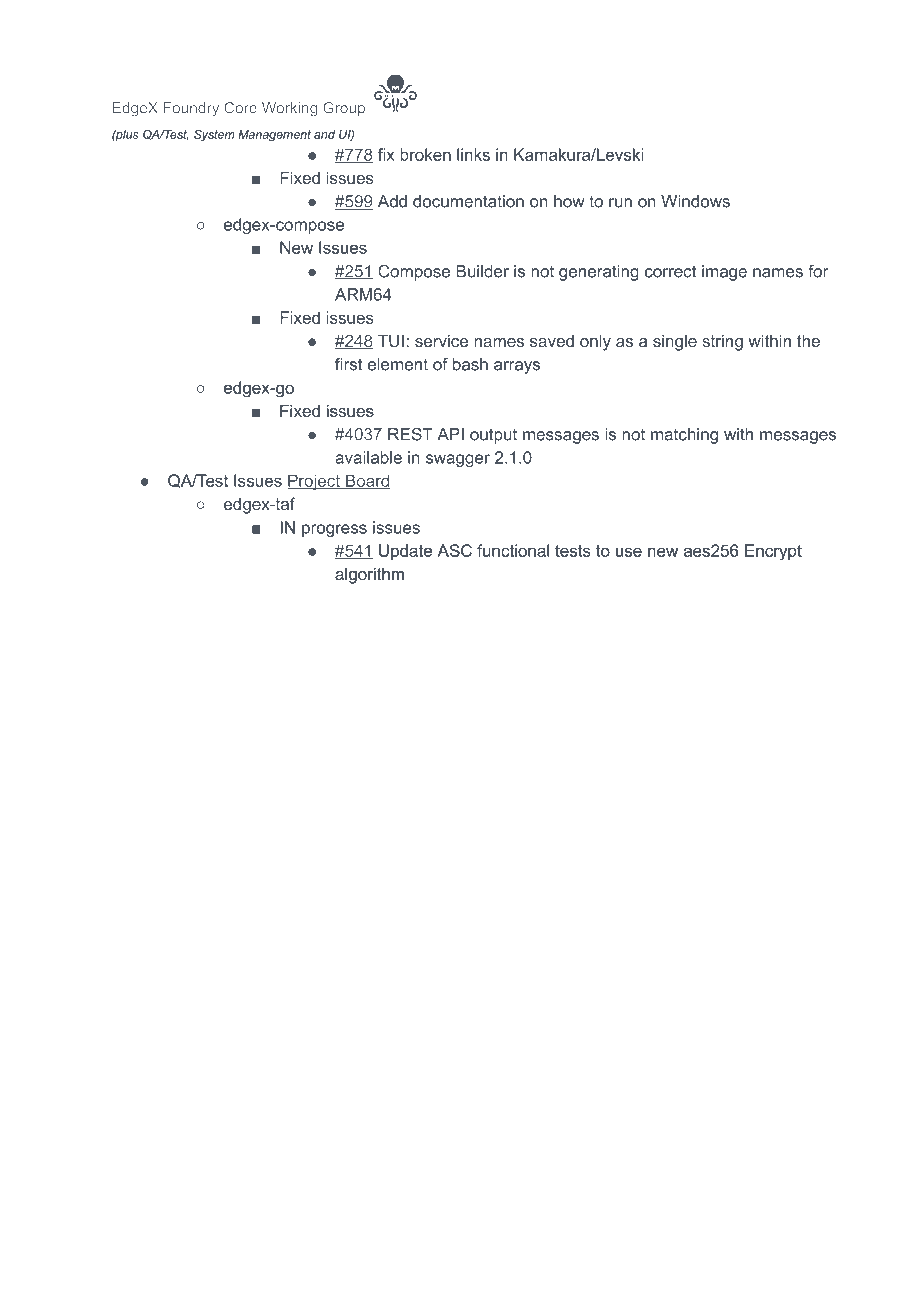 This screenshot has height=1310, width=924. What do you see at coordinates (349, 364) in the screenshot?
I see `first` at bounding box center [349, 364].
